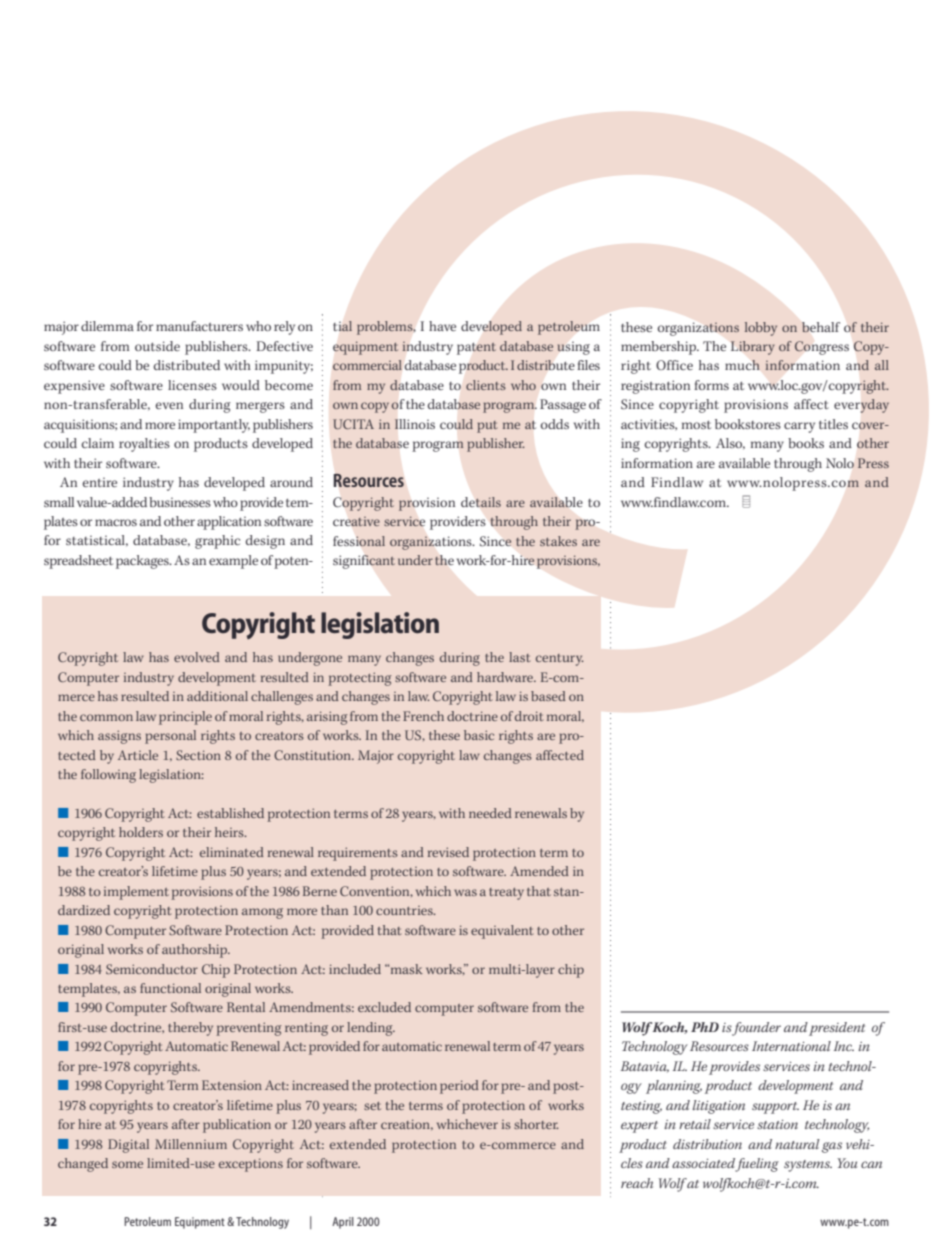  Describe the element at coordinates (127, 1164) in the screenshot. I see `some` at that location.
